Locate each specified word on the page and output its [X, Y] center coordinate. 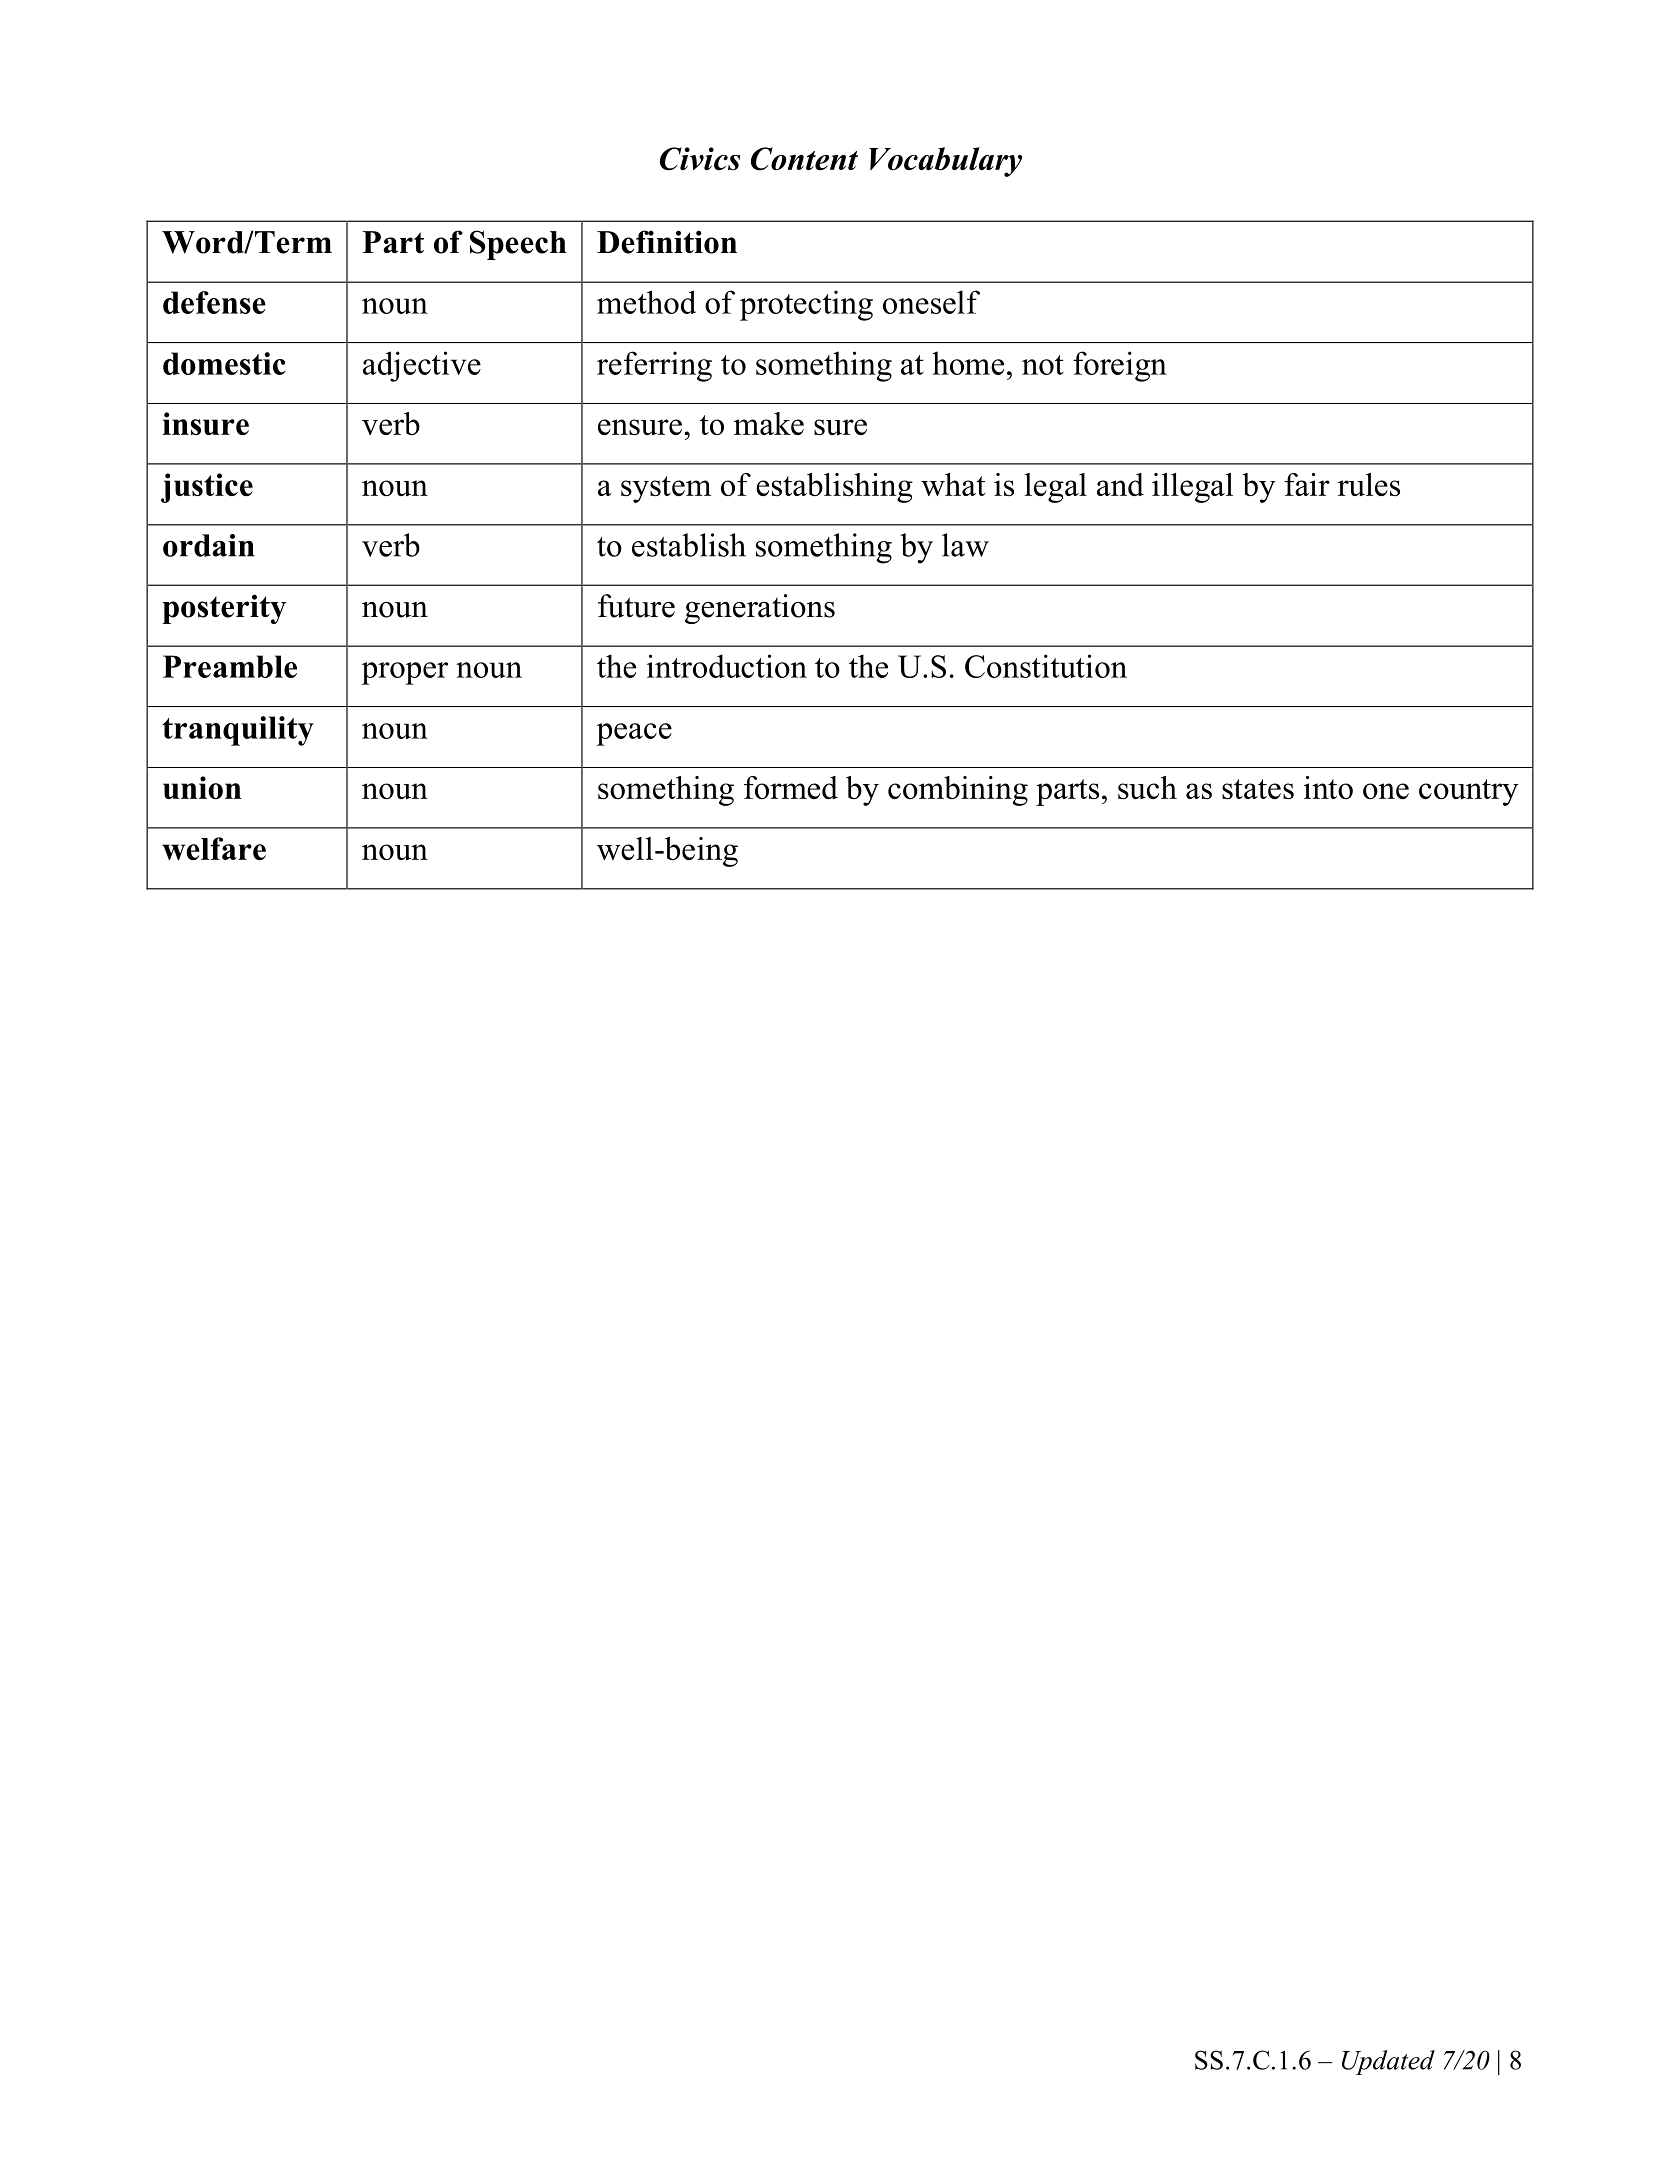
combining [958, 791]
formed [791, 787]
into [1328, 787]
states [1258, 789]
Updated [1388, 2062]
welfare [214, 849]
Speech [518, 245]
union [202, 787]
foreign [1120, 366]
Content [804, 159]
